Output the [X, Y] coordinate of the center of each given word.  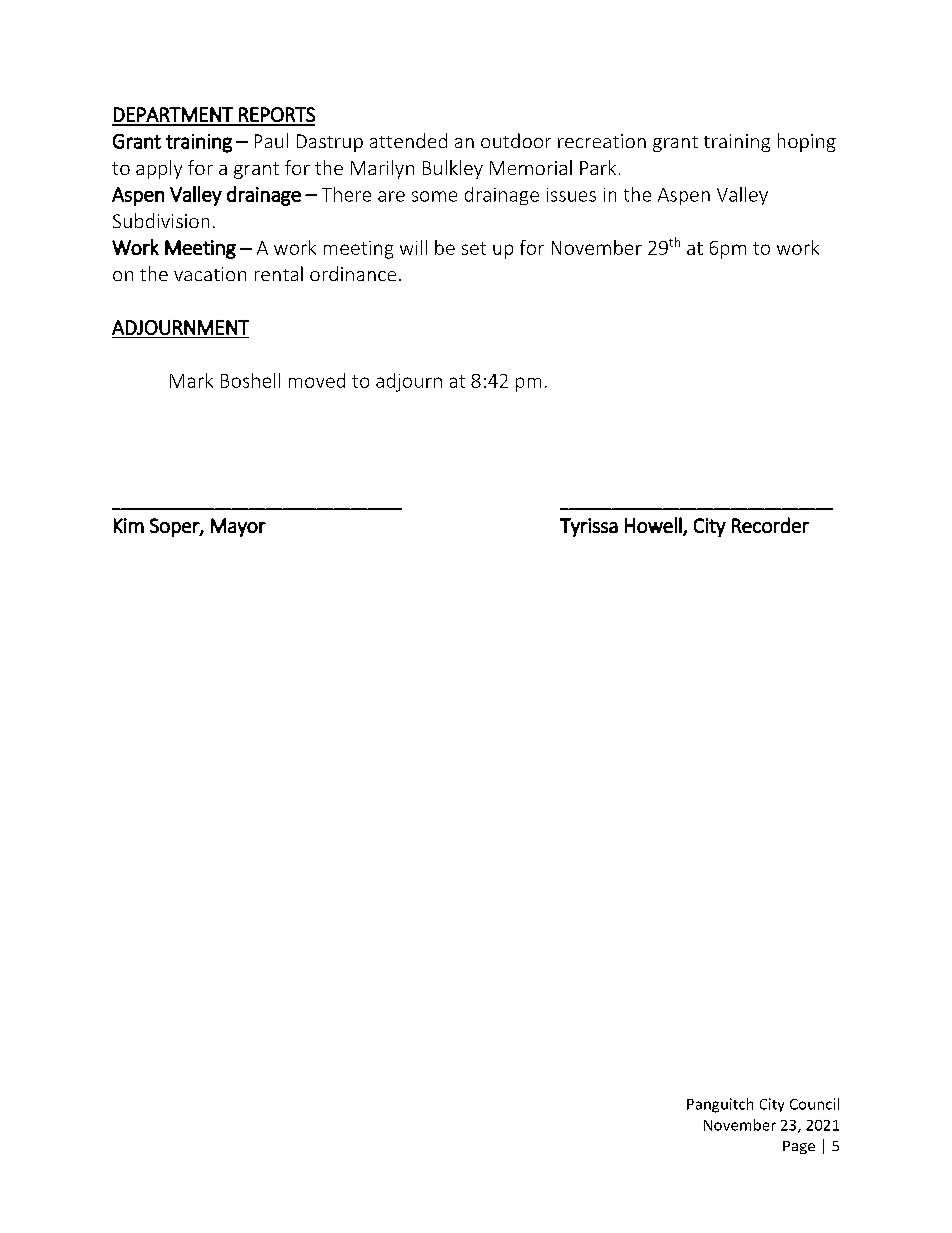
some [434, 196]
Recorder [770, 525]
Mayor [238, 527]
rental [279, 273]
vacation [210, 274]
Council [814, 1104]
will [413, 247]
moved [317, 380]
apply [159, 169]
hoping [807, 142]
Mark [191, 380]
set [474, 248]
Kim [129, 525]
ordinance [353, 273]
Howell [654, 526]
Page [799, 1147]
